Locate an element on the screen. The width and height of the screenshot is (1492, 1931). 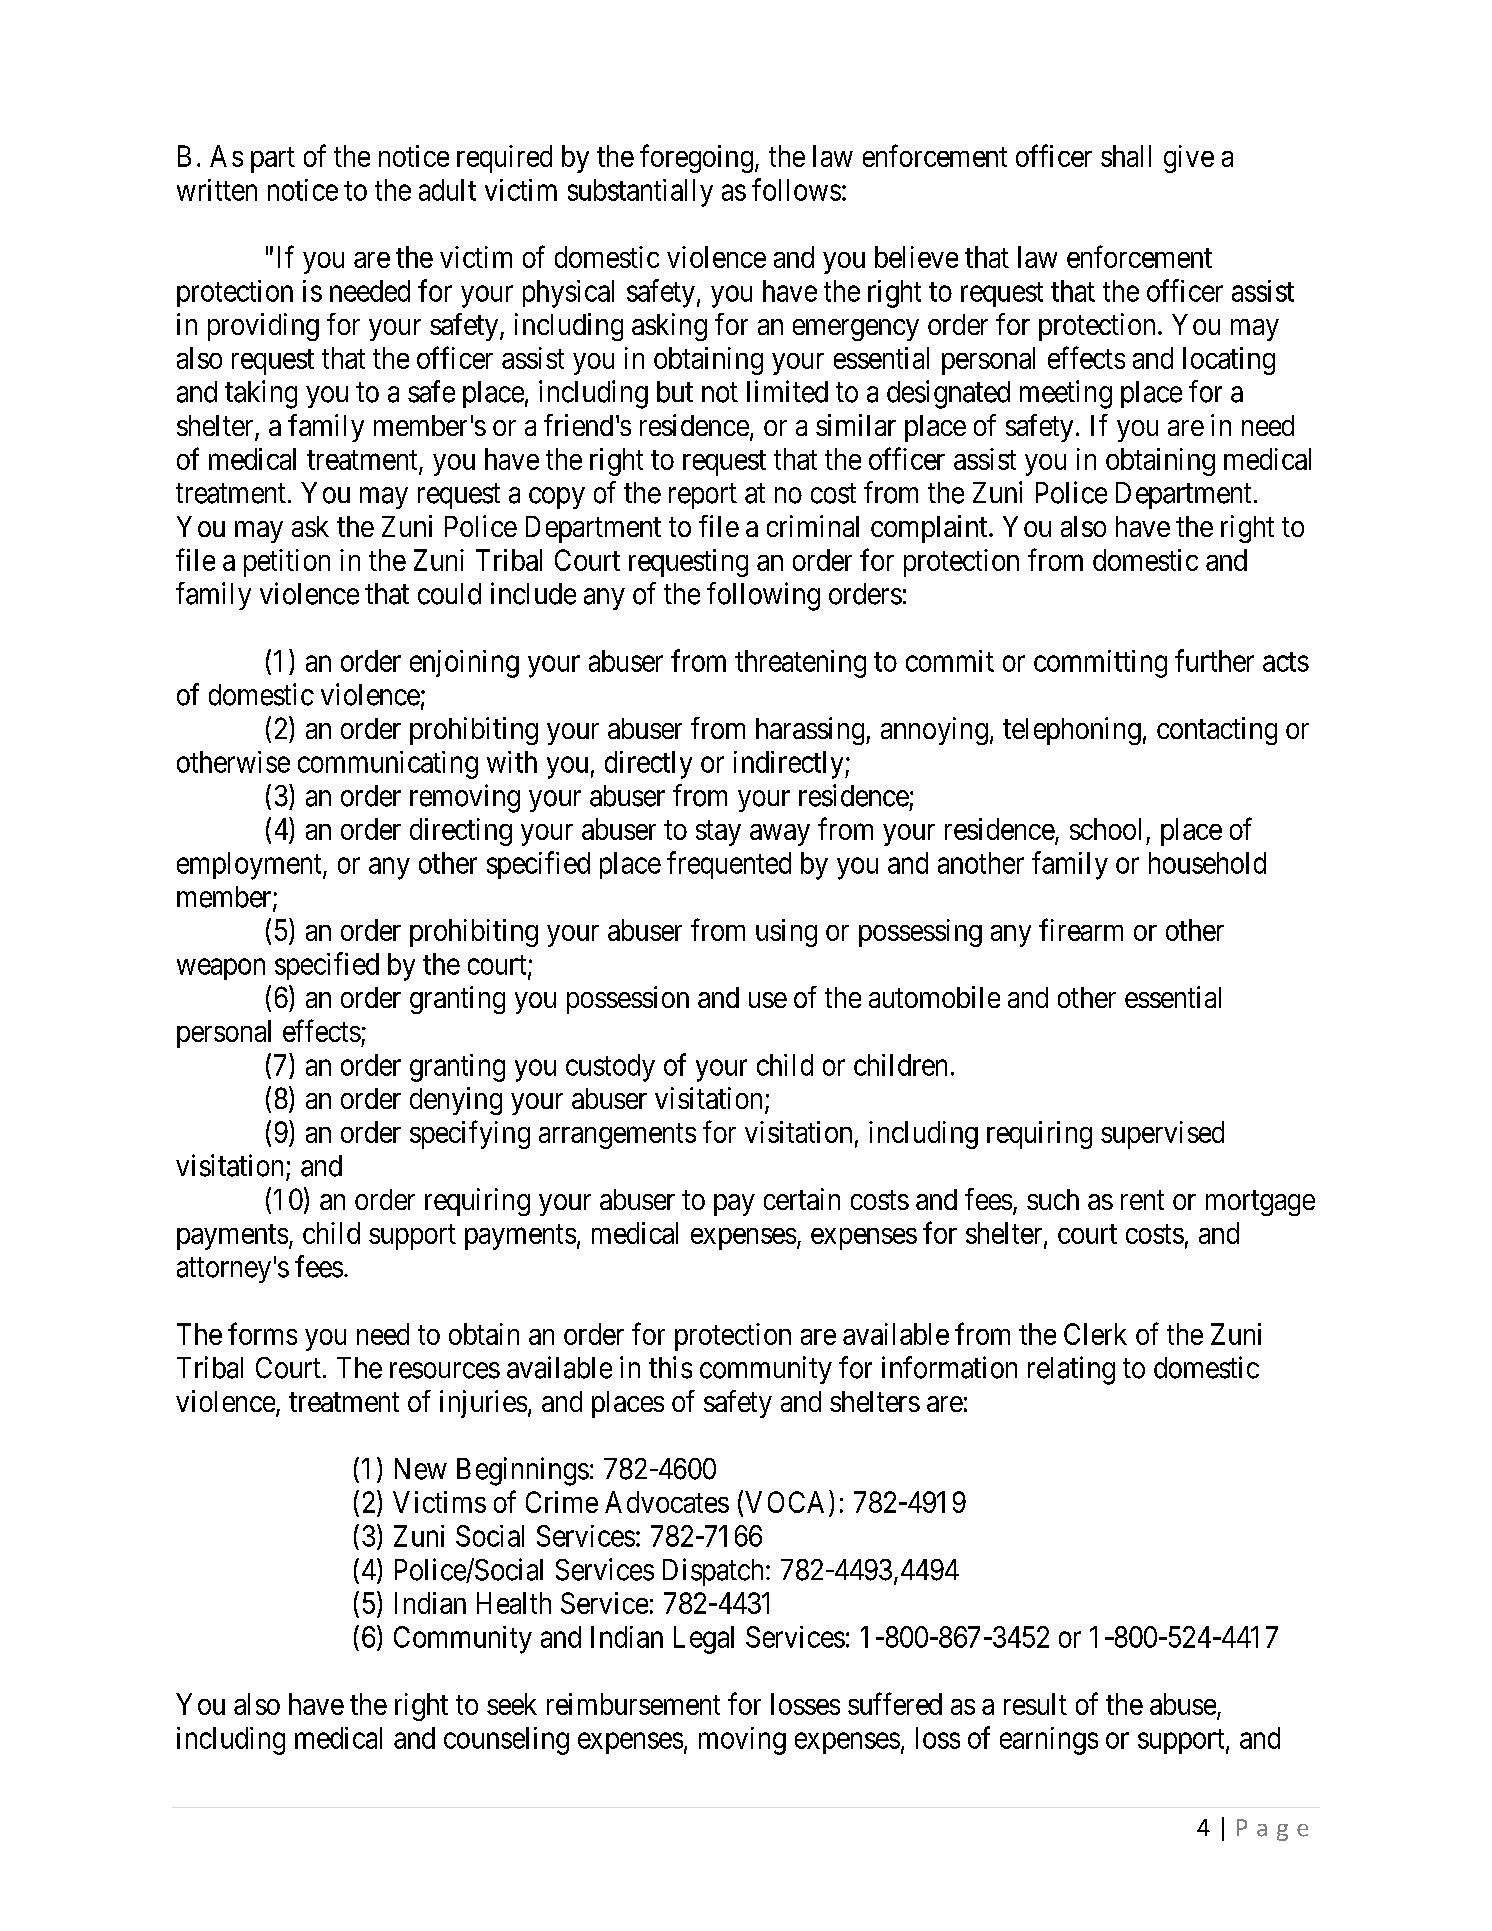
using is located at coordinates (786, 933).
